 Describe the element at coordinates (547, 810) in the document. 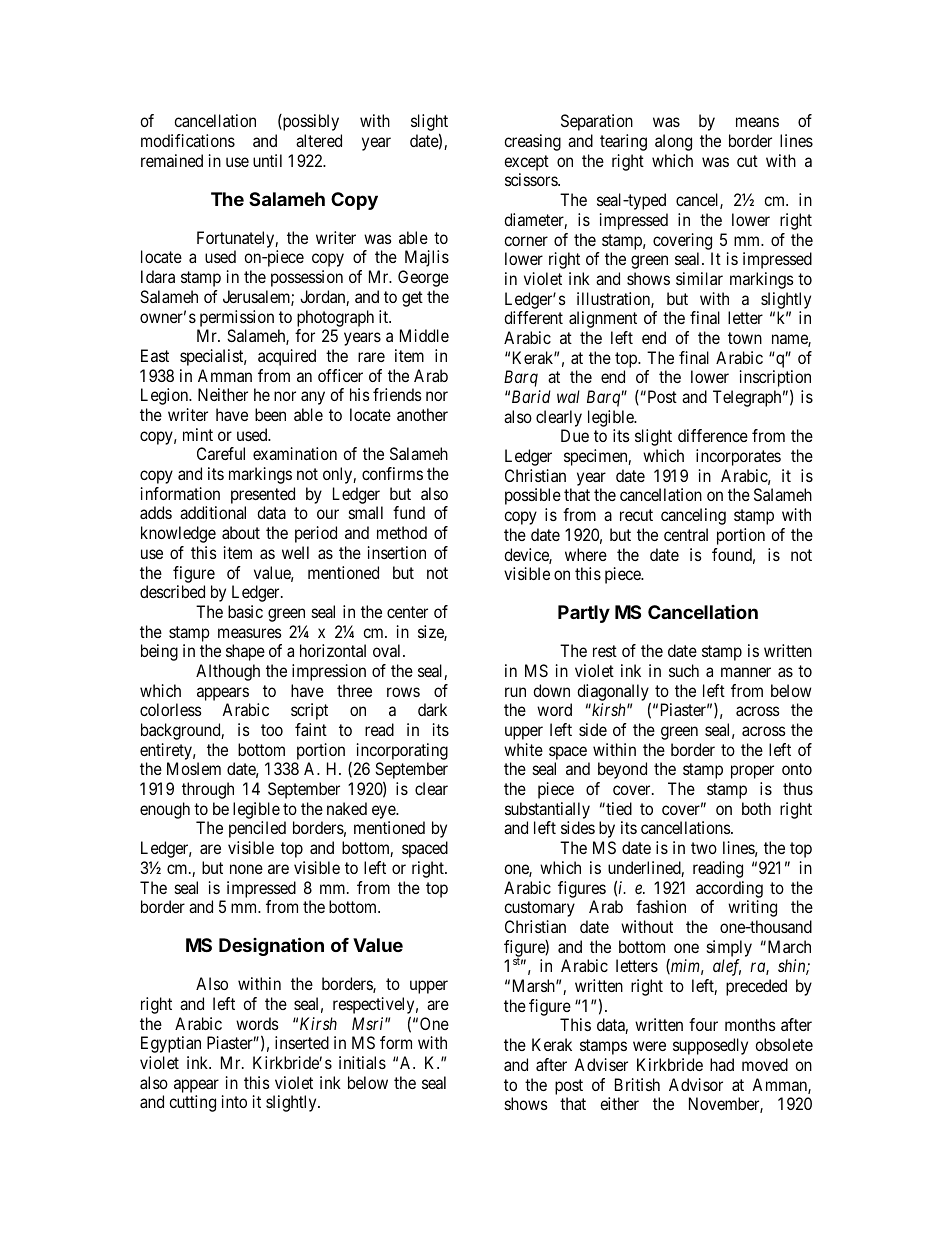

I see `substantially` at that location.
